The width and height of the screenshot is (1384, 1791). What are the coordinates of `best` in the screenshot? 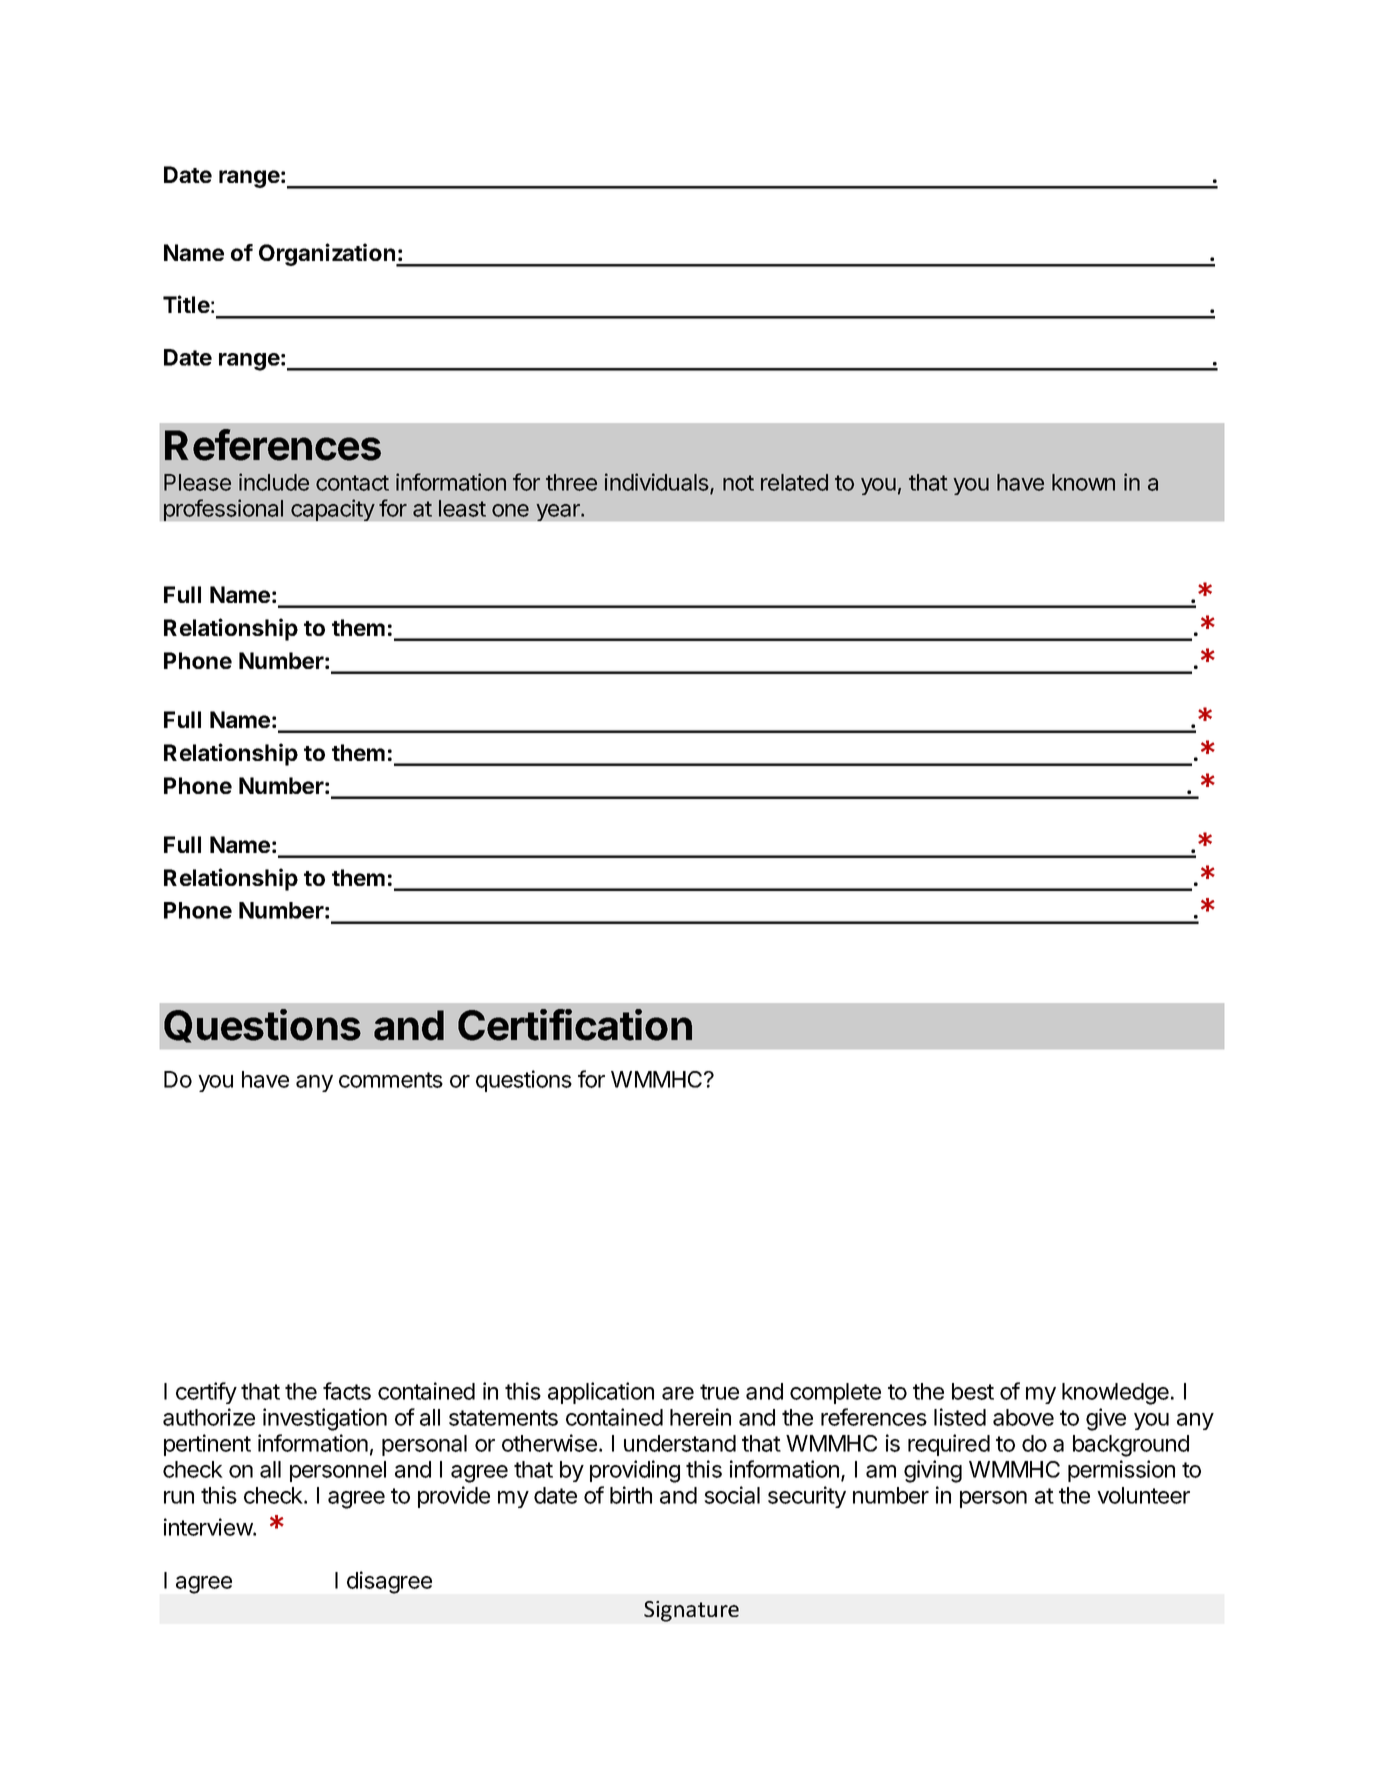 It's located at (973, 1391).
